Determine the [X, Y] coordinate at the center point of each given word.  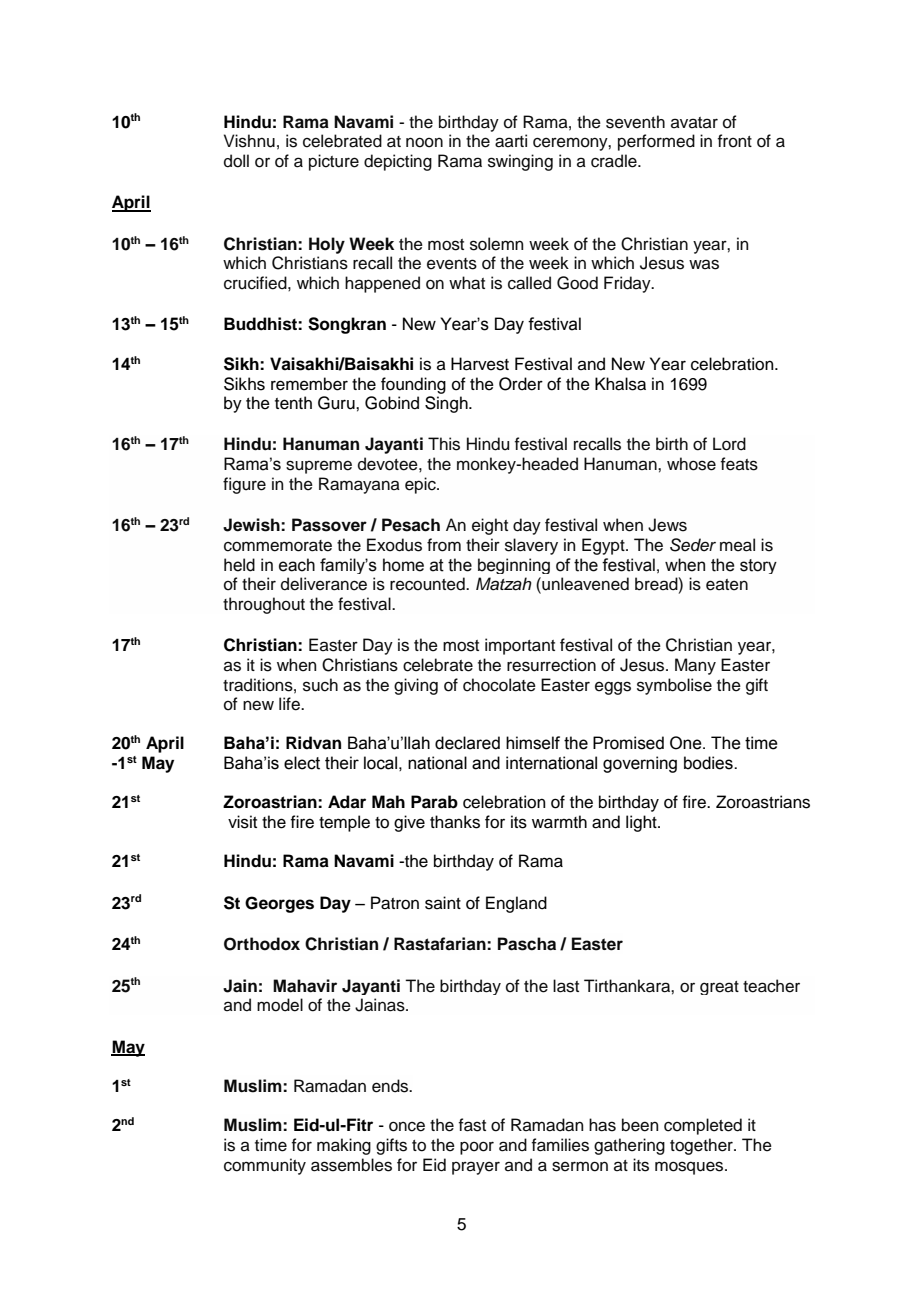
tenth [293, 403]
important [520, 646]
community [265, 1166]
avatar [694, 122]
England [516, 904]
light [642, 823]
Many [695, 666]
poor [477, 1148]
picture [334, 162]
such [320, 685]
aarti [511, 141]
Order [521, 384]
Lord [729, 444]
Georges [279, 904]
